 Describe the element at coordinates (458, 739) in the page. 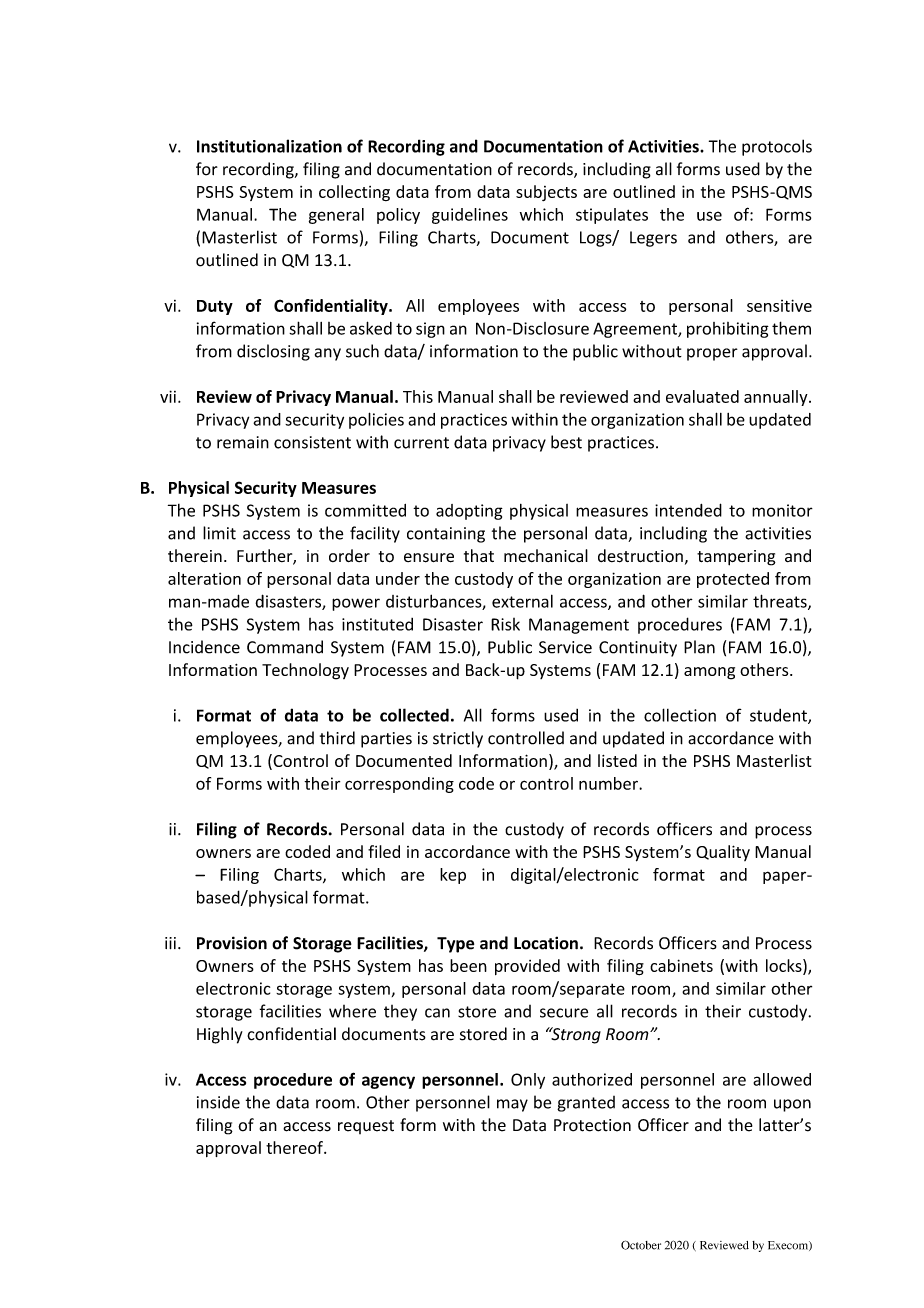

I see `strictly` at that location.
